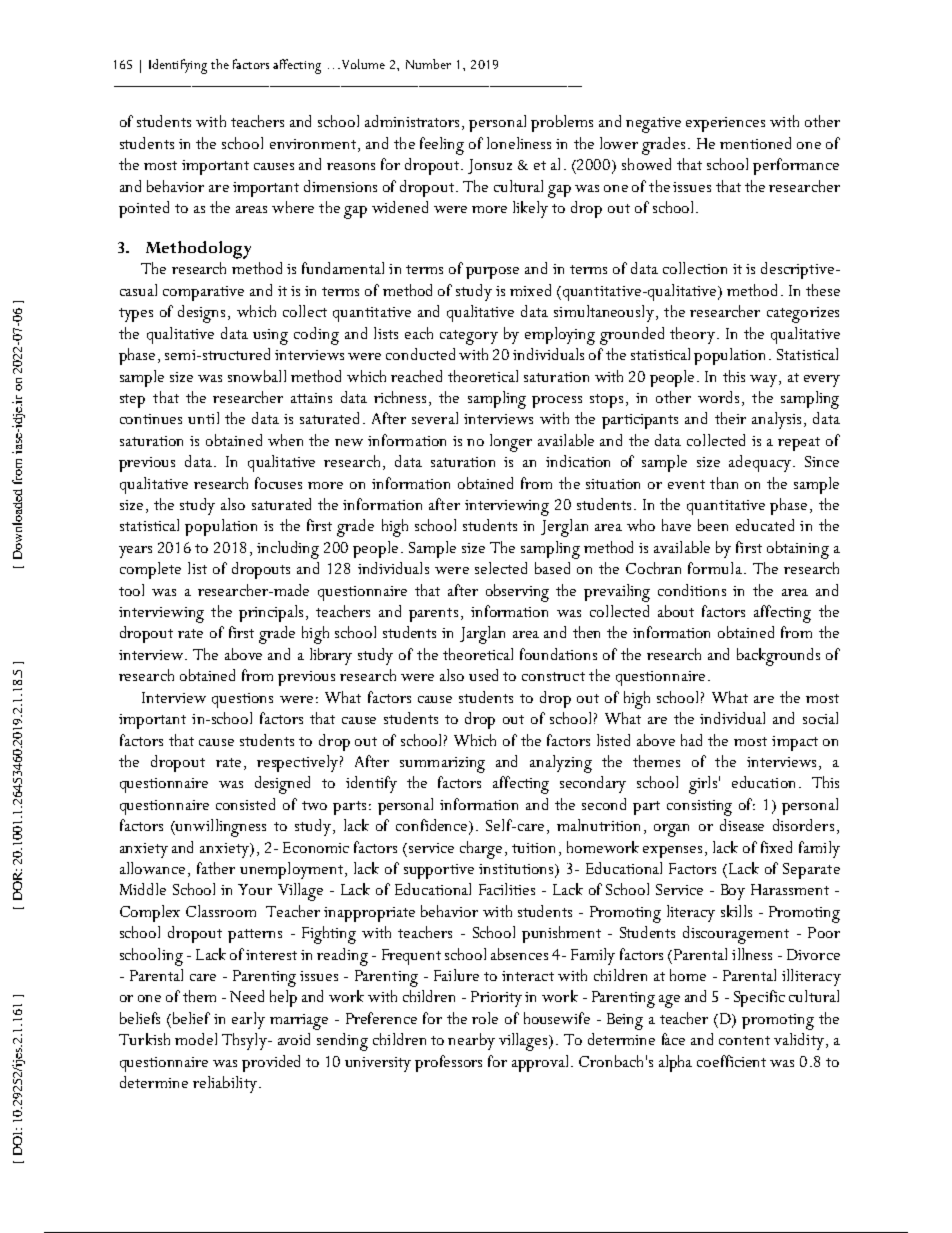  I want to click on model, so click(196, 1039).
